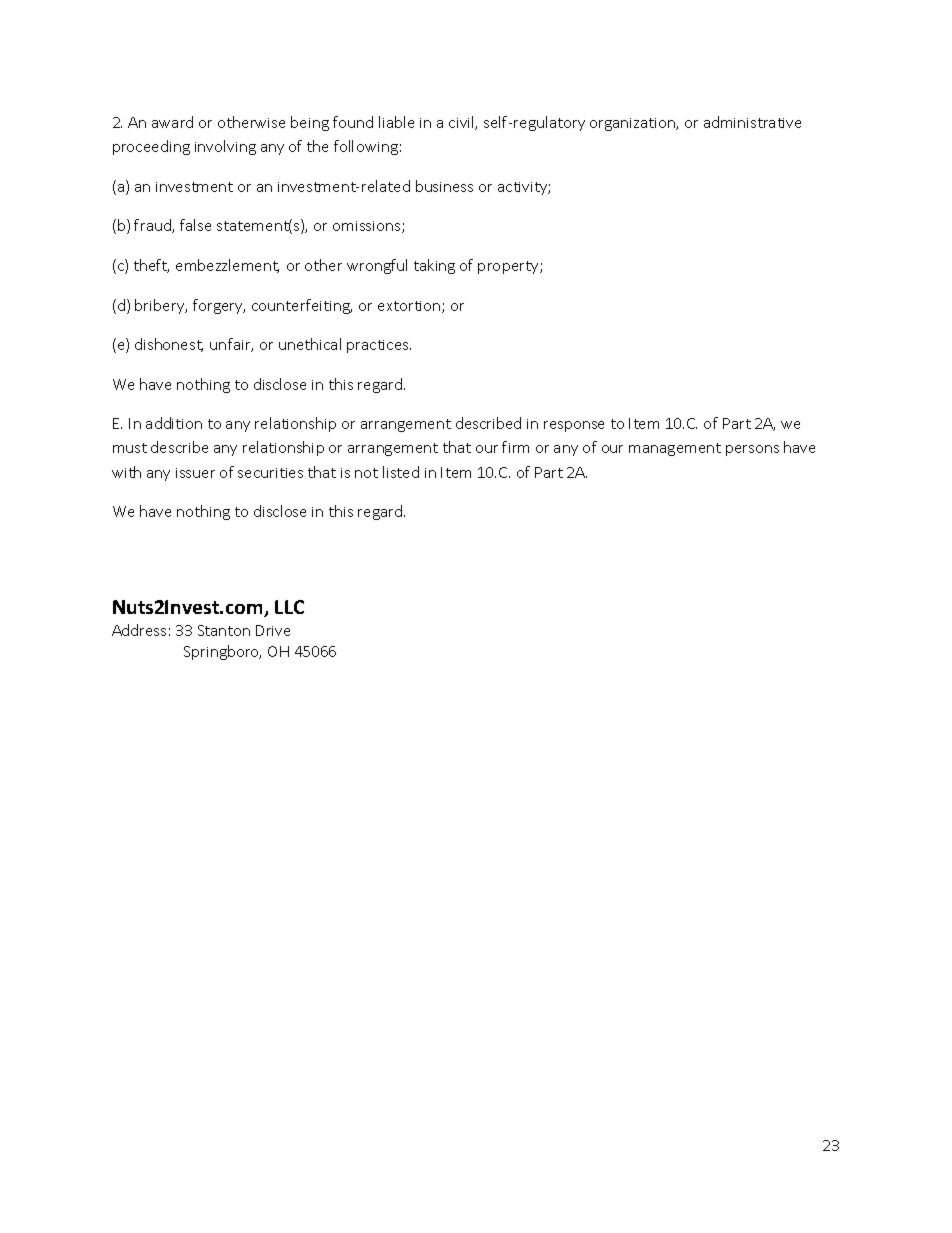  What do you see at coordinates (225, 147) in the image?
I see `involving` at bounding box center [225, 147].
